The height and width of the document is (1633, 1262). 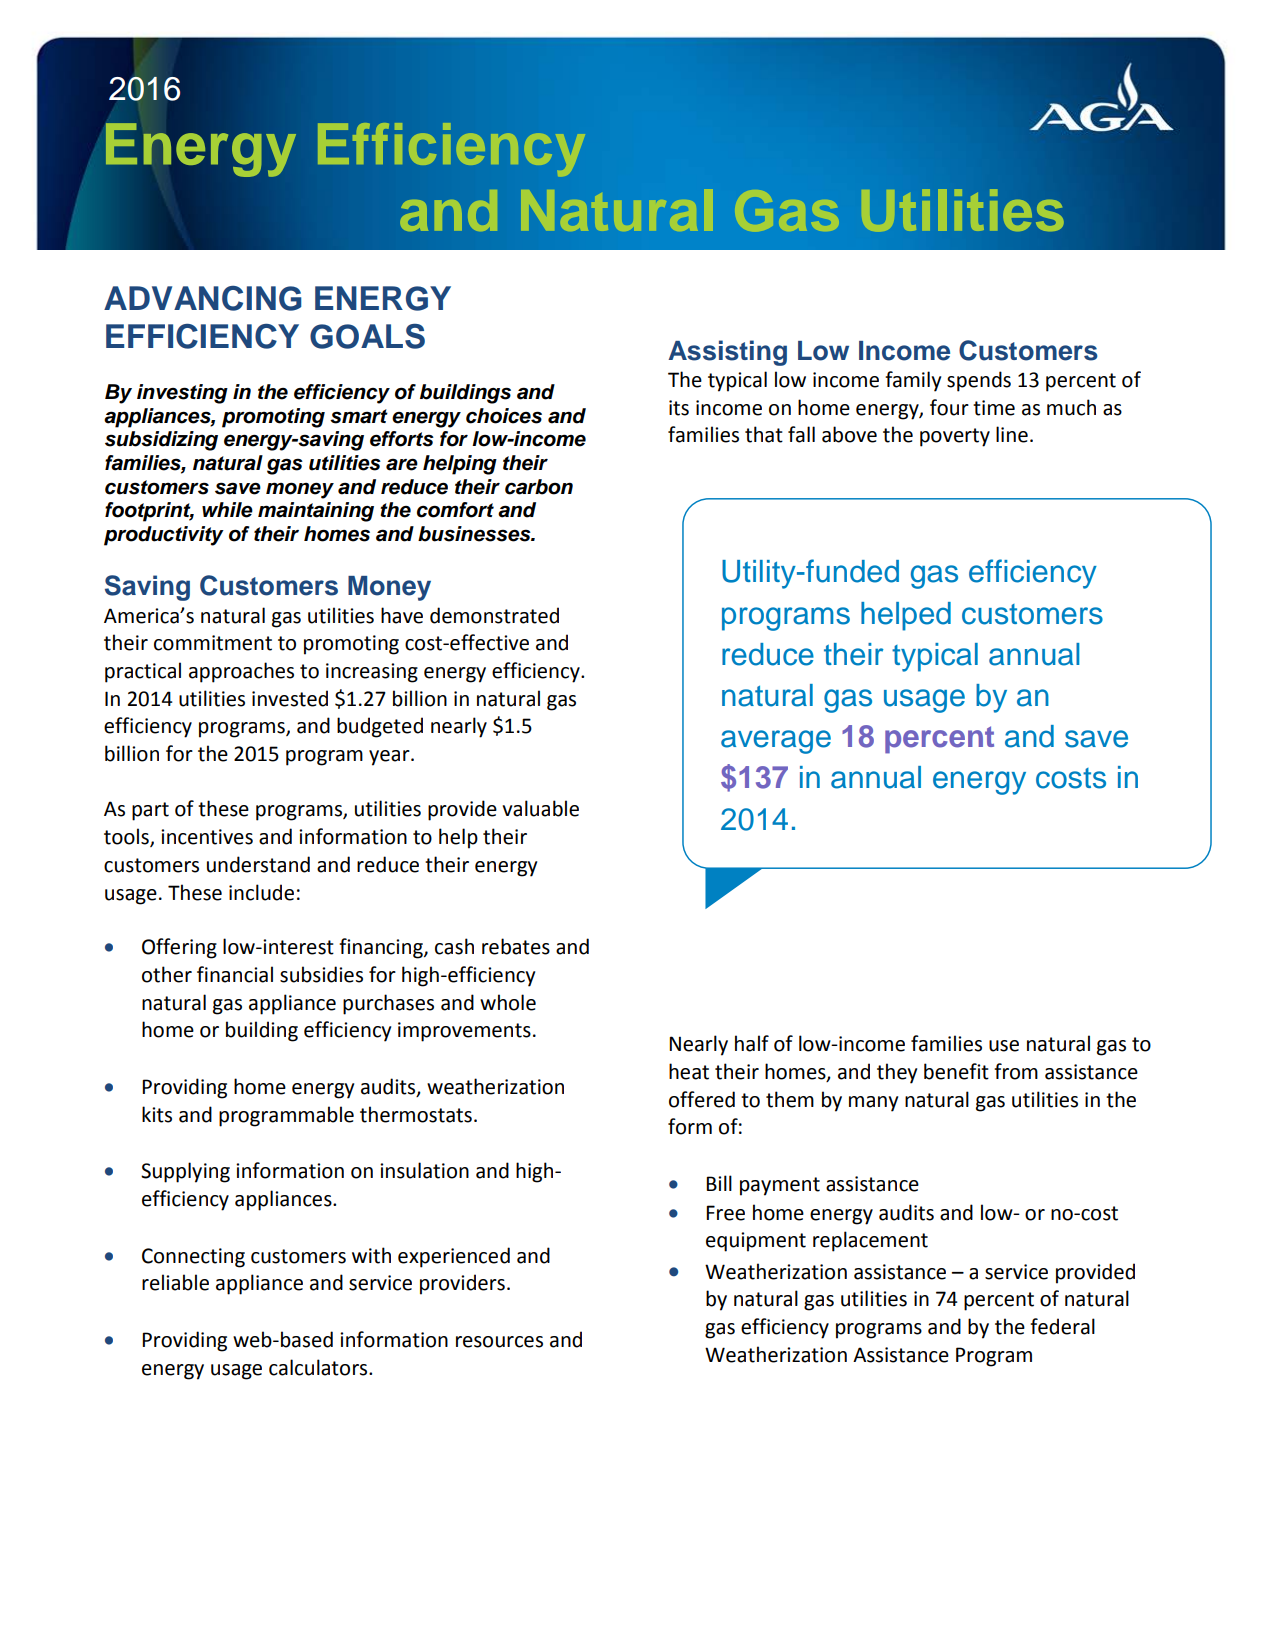 I want to click on federal, so click(x=1062, y=1326).
